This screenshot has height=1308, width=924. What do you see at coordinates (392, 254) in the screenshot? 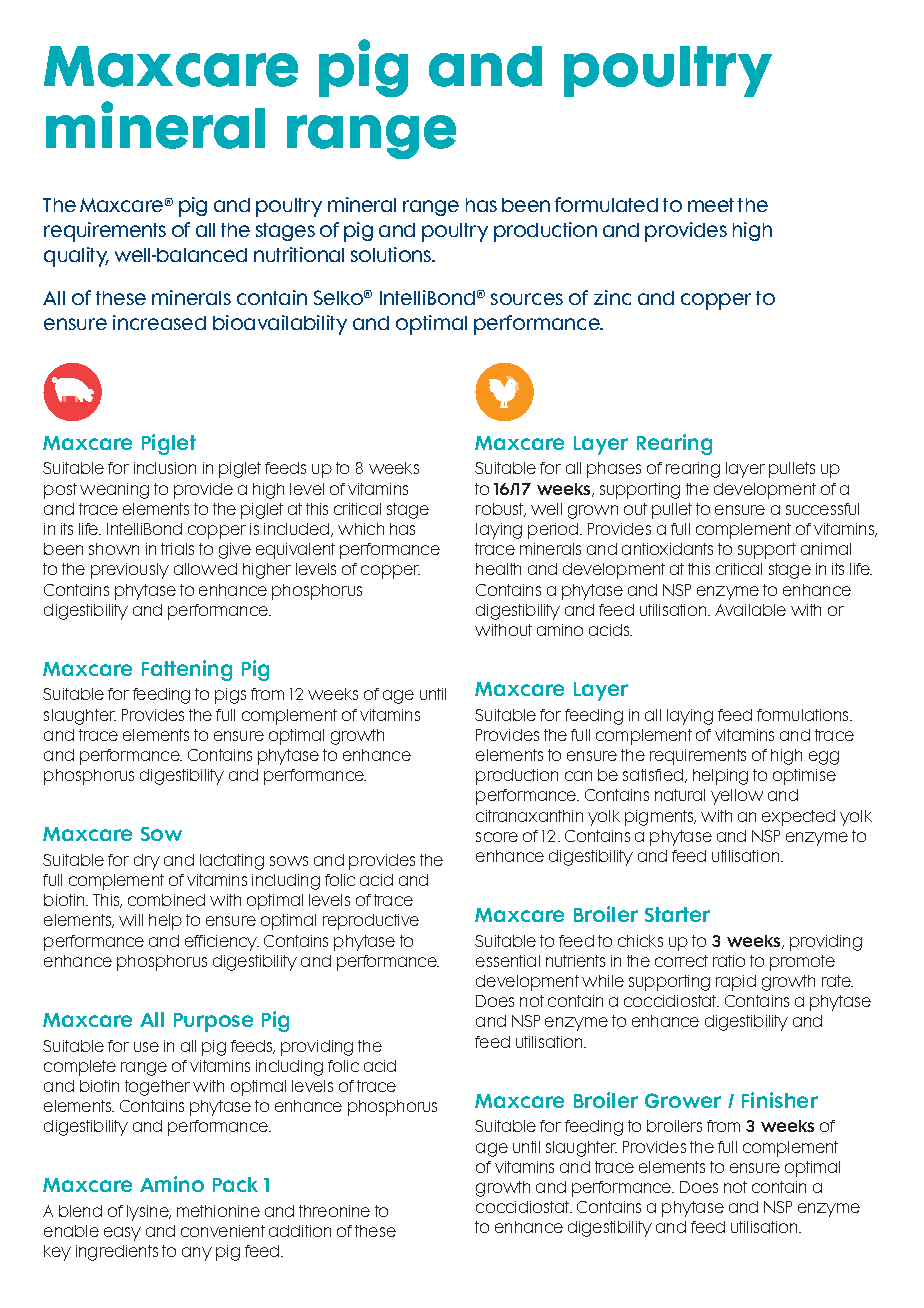
I see `solutions` at bounding box center [392, 254].
